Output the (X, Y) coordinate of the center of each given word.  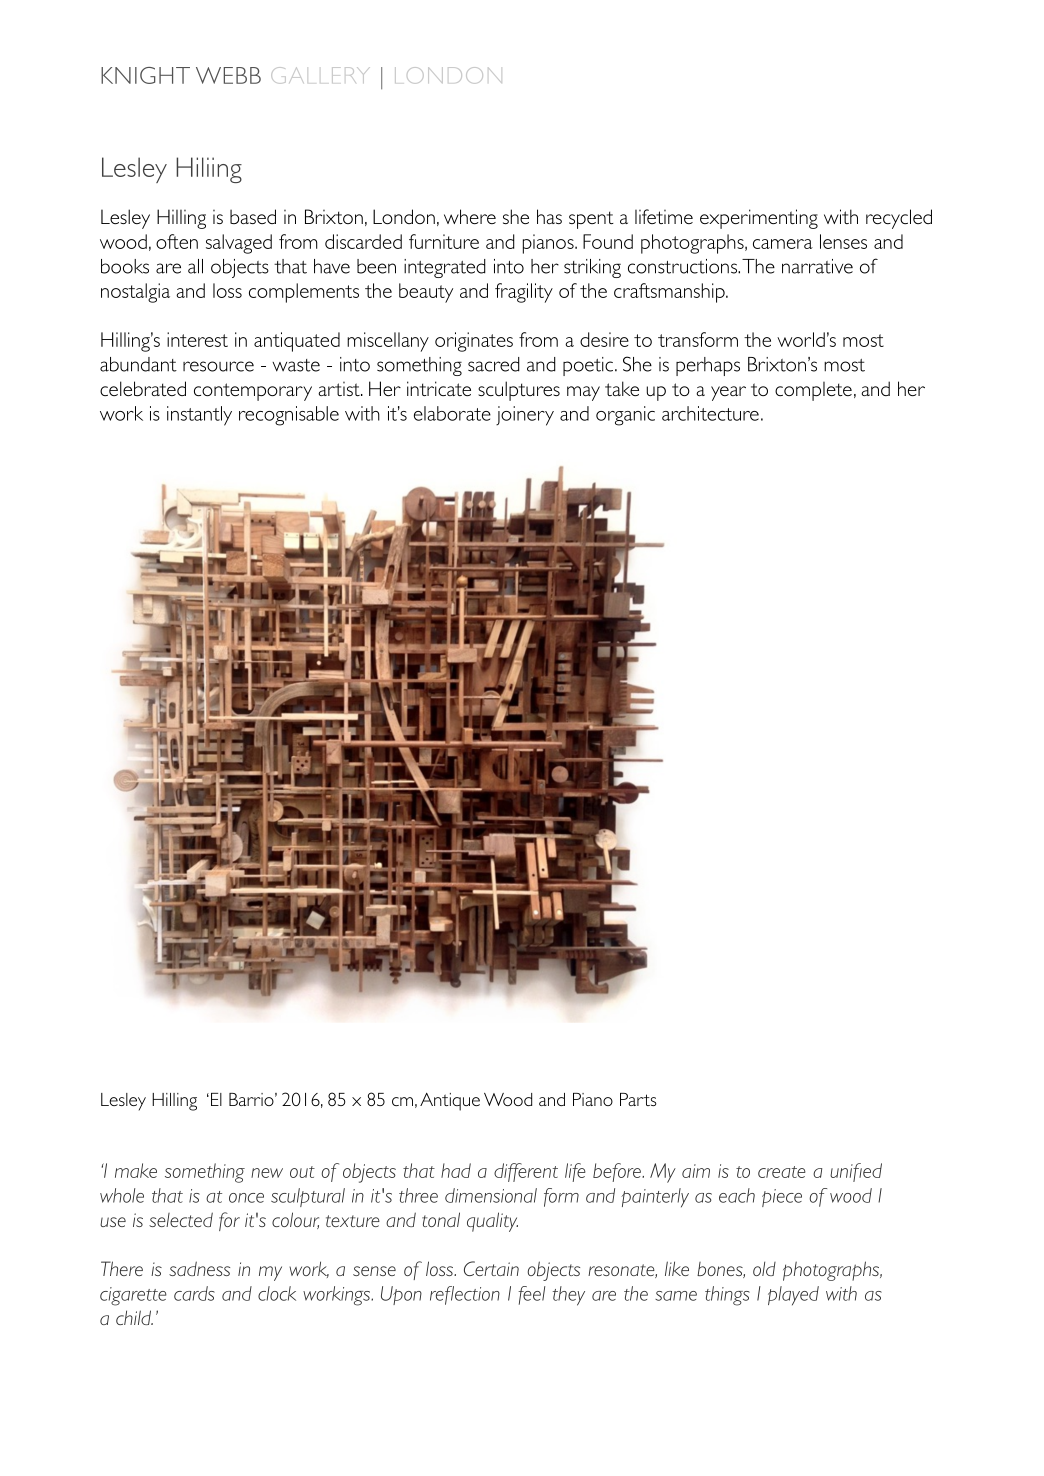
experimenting (759, 219)
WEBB (228, 75)
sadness (199, 1268)
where (470, 216)
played (793, 1296)
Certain (491, 1268)
